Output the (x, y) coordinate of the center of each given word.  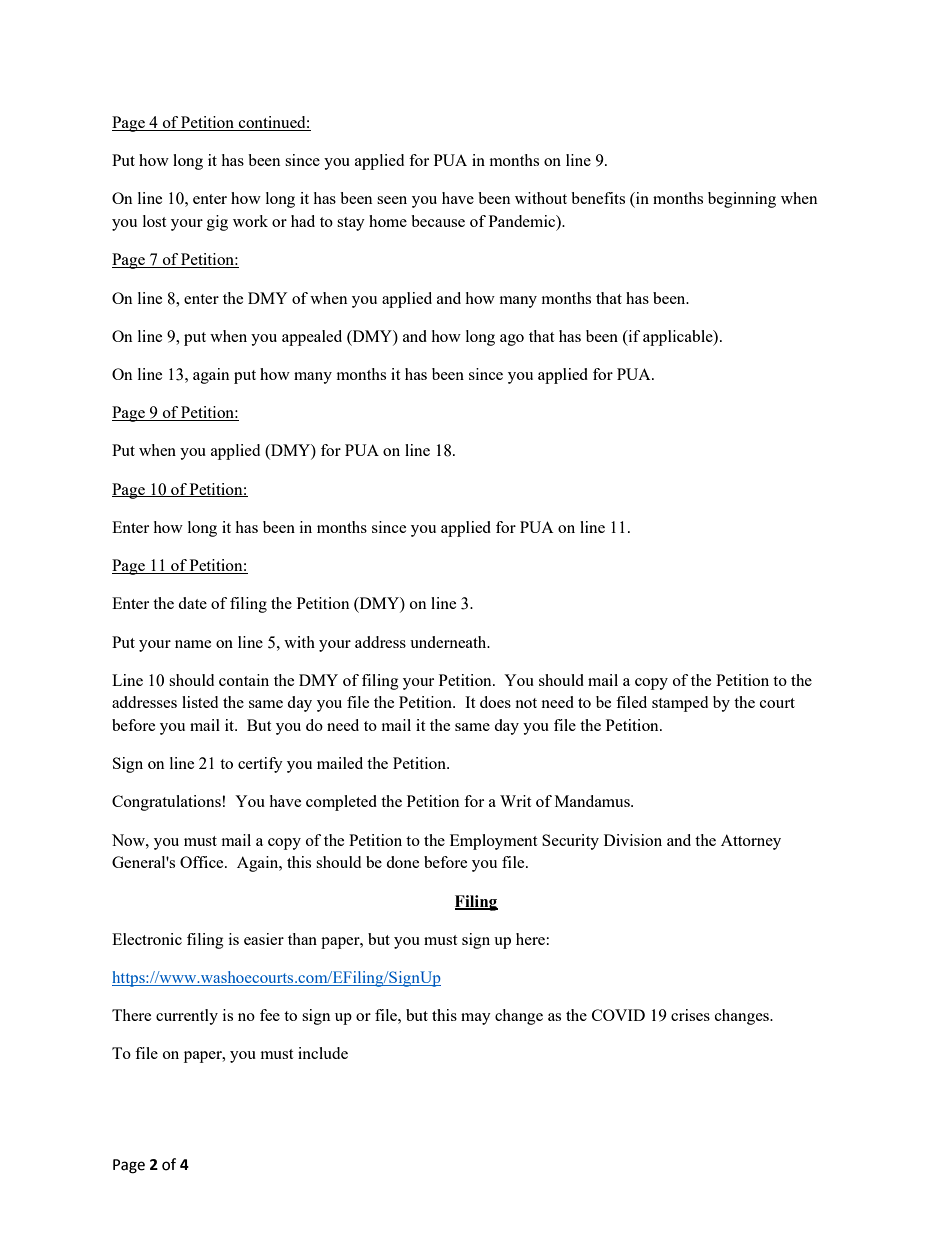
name (193, 644)
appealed (312, 338)
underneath (449, 642)
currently (187, 1017)
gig (217, 223)
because (438, 221)
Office (203, 862)
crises (690, 1015)
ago (512, 340)
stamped (680, 704)
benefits (598, 198)
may (476, 1019)
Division (633, 840)
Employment (493, 842)
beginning (742, 200)
